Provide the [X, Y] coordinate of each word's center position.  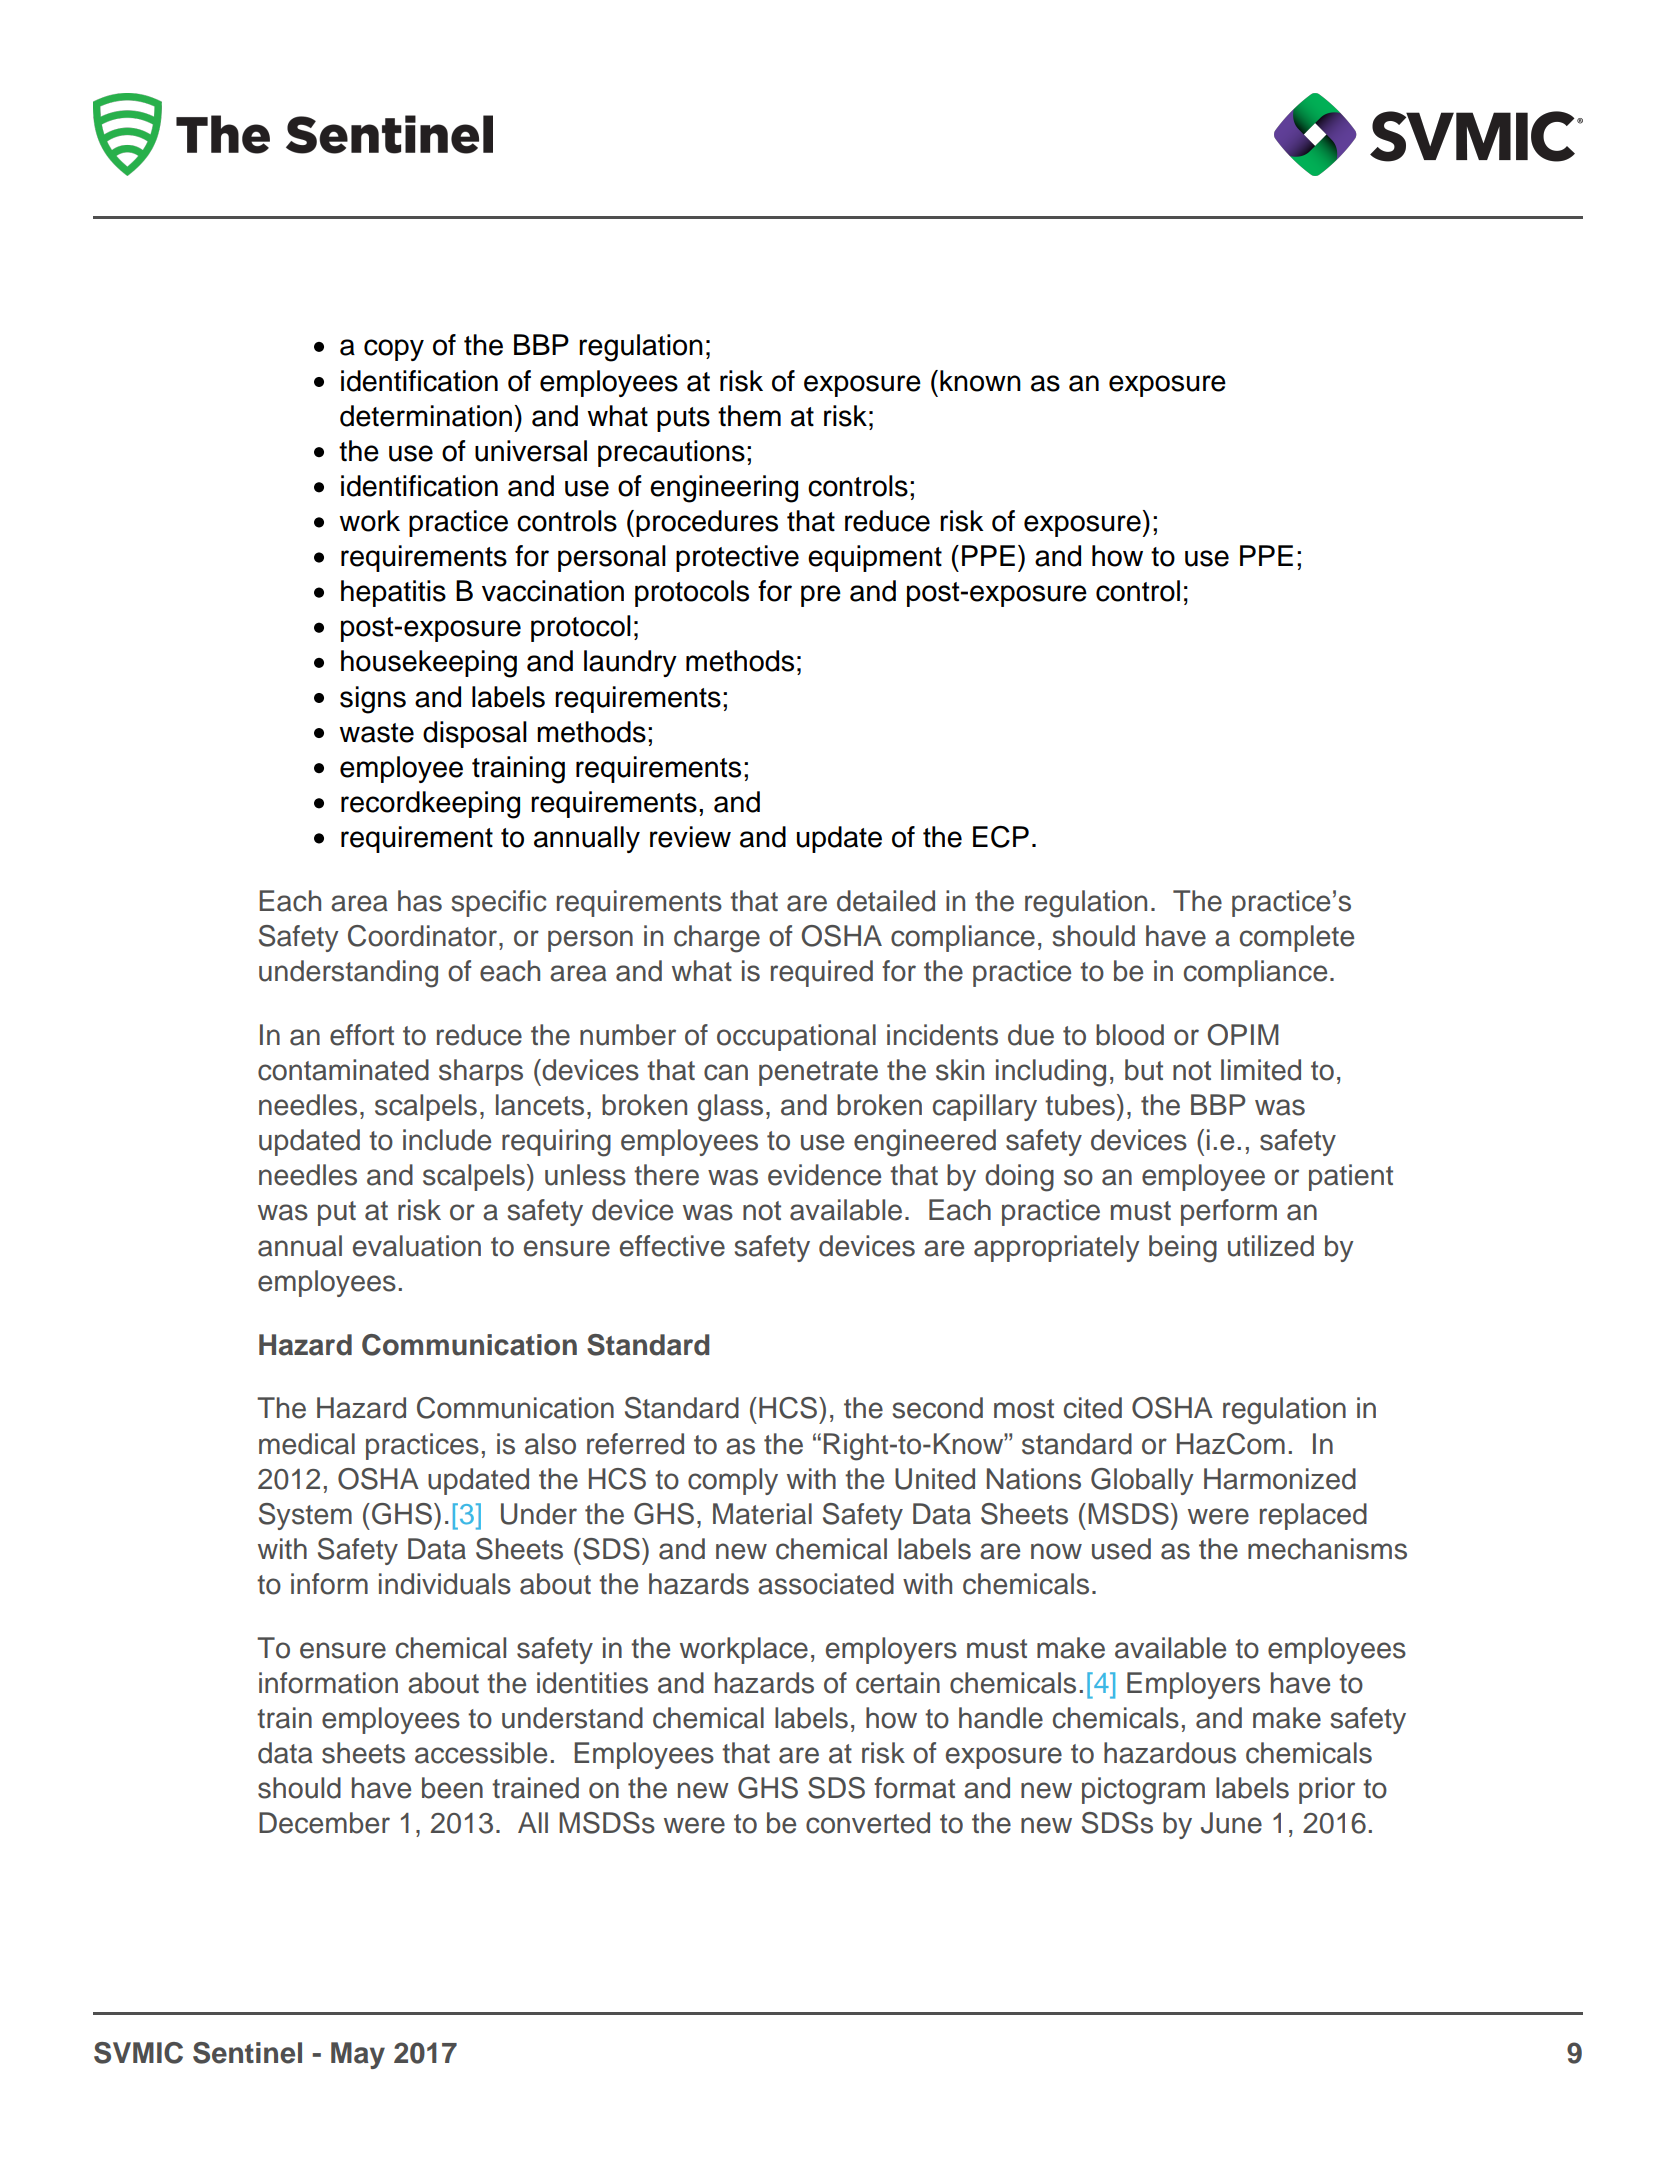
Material [762, 1514]
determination [426, 416]
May [358, 2055]
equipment [875, 558]
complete [1297, 938]
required [822, 973]
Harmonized [1280, 1479]
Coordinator [424, 936]
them [749, 416]
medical [307, 1444]
